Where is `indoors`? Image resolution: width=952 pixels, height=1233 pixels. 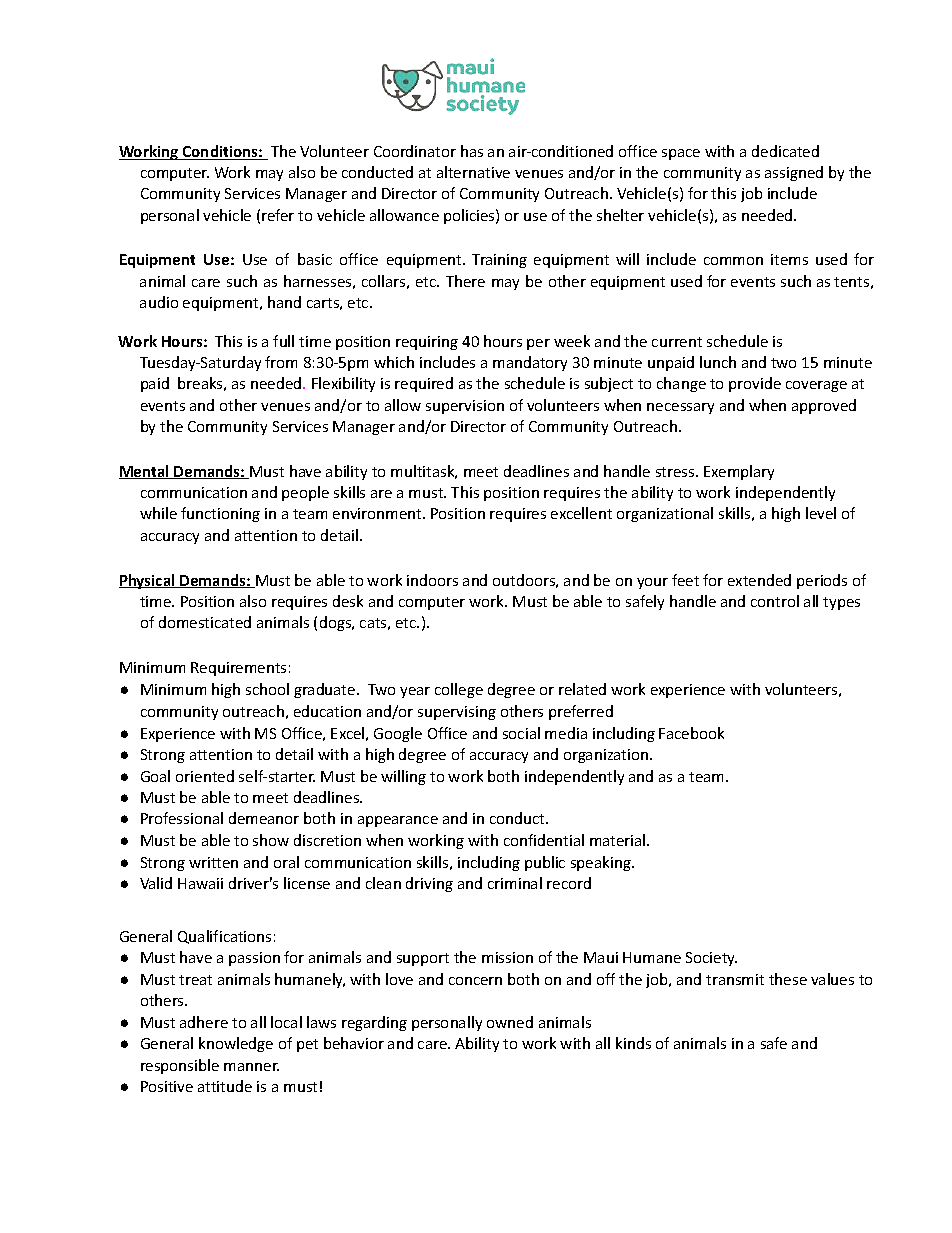 indoors is located at coordinates (432, 580).
